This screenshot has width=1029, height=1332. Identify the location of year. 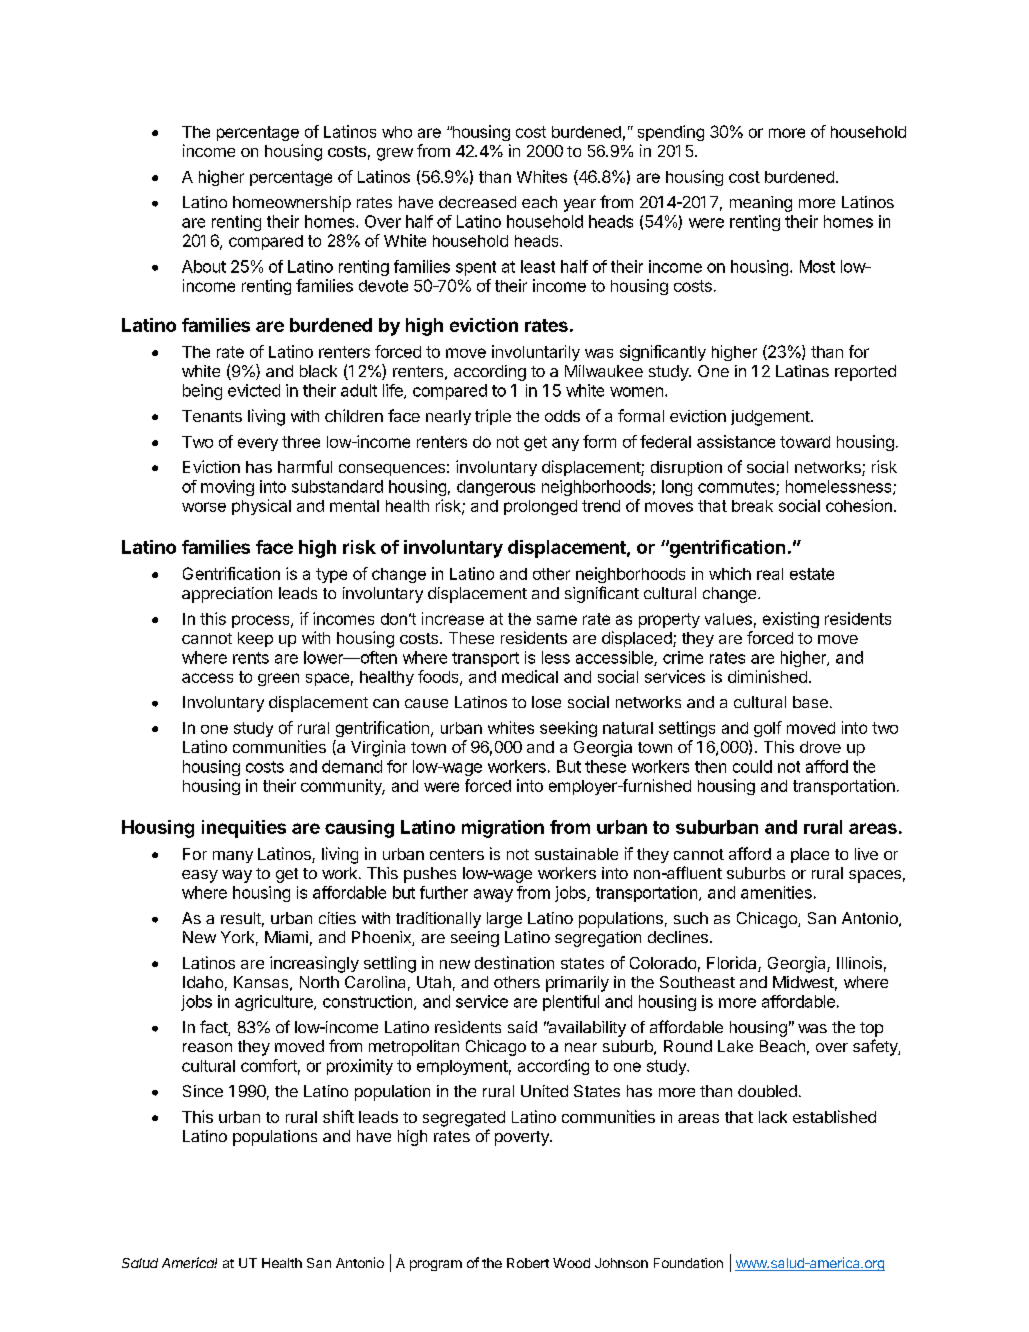
(580, 205).
